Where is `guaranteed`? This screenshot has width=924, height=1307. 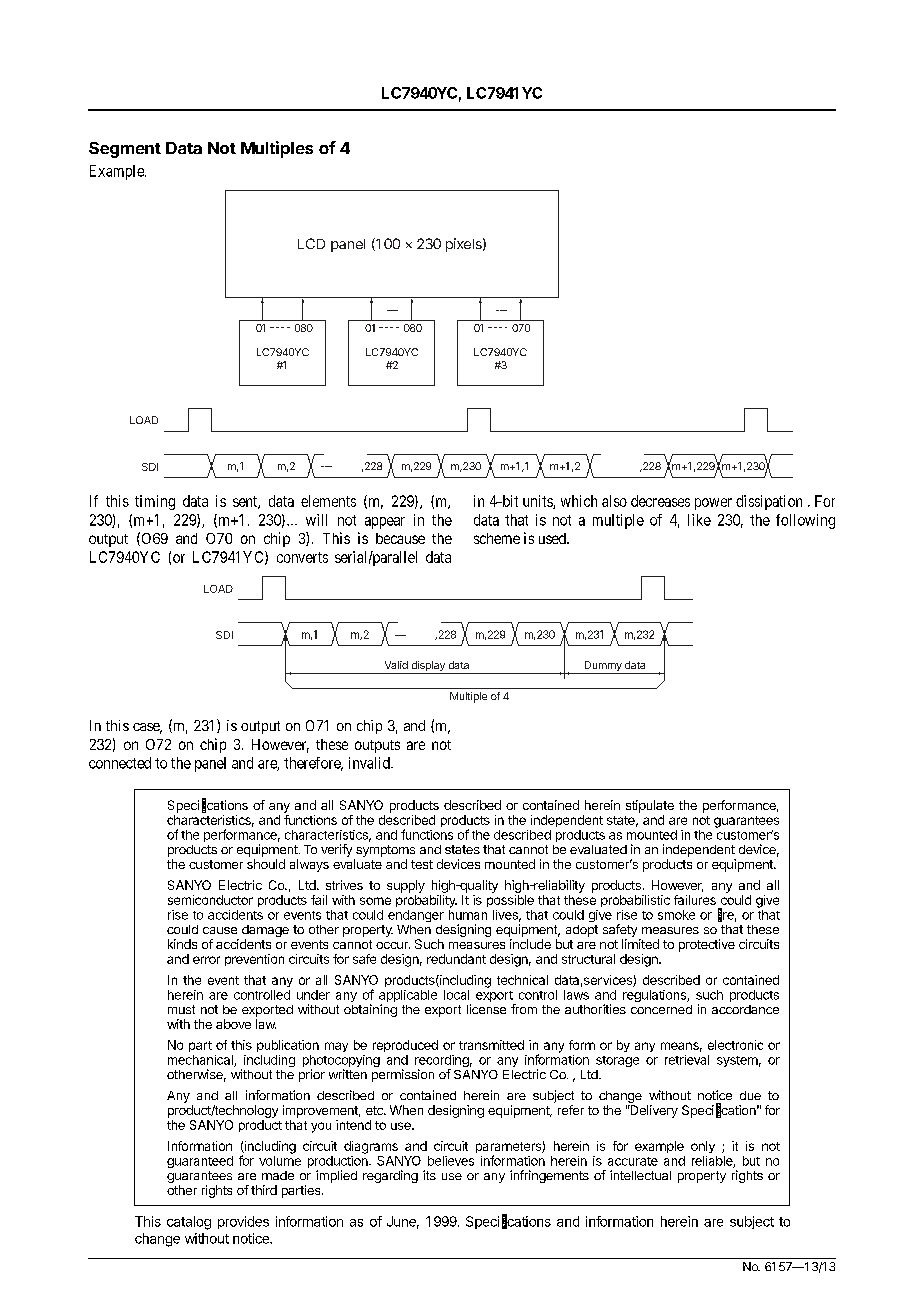 guaranteed is located at coordinates (200, 1162).
